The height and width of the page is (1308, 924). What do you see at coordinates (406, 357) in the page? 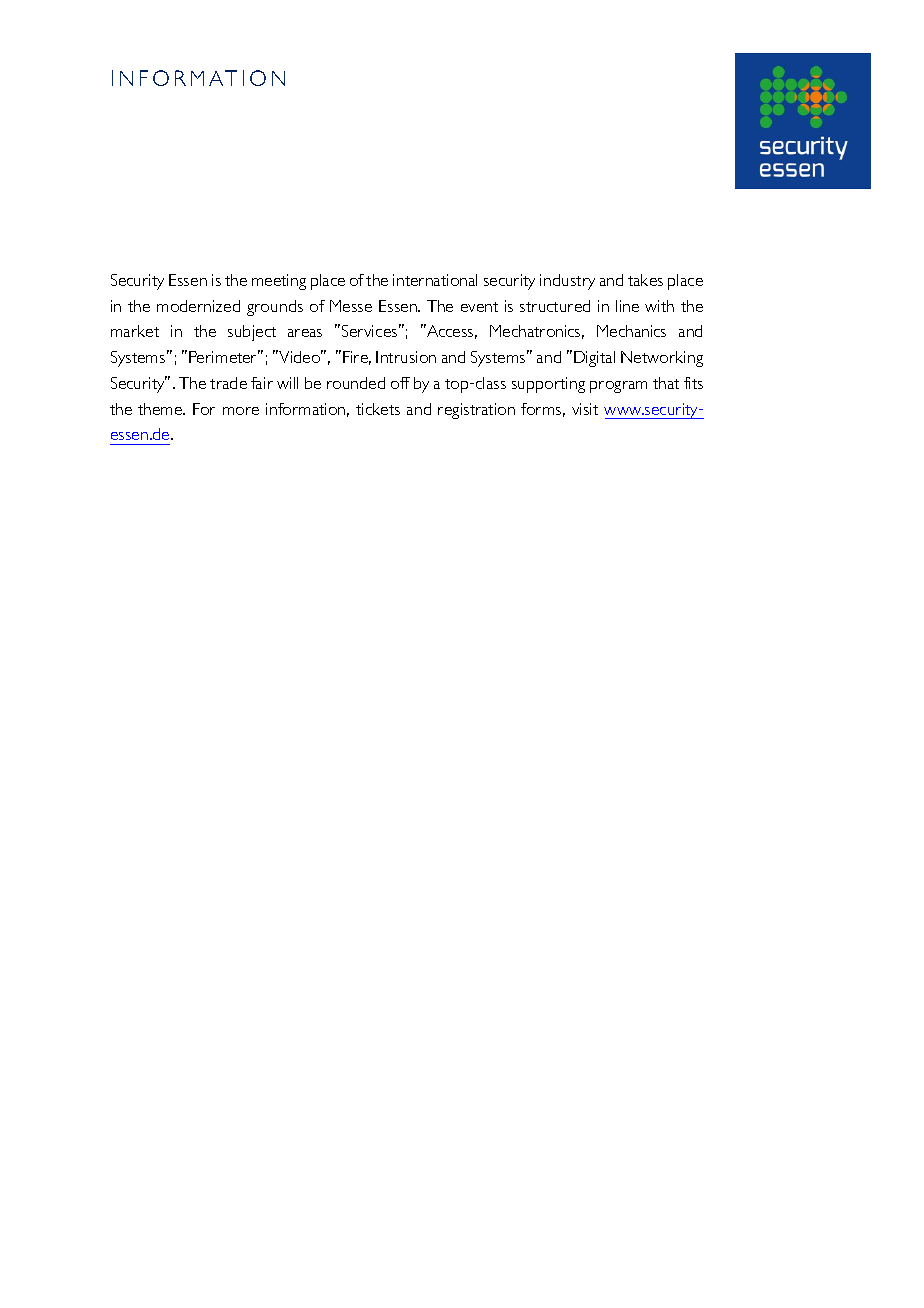
I see `Intrusion` at bounding box center [406, 357].
